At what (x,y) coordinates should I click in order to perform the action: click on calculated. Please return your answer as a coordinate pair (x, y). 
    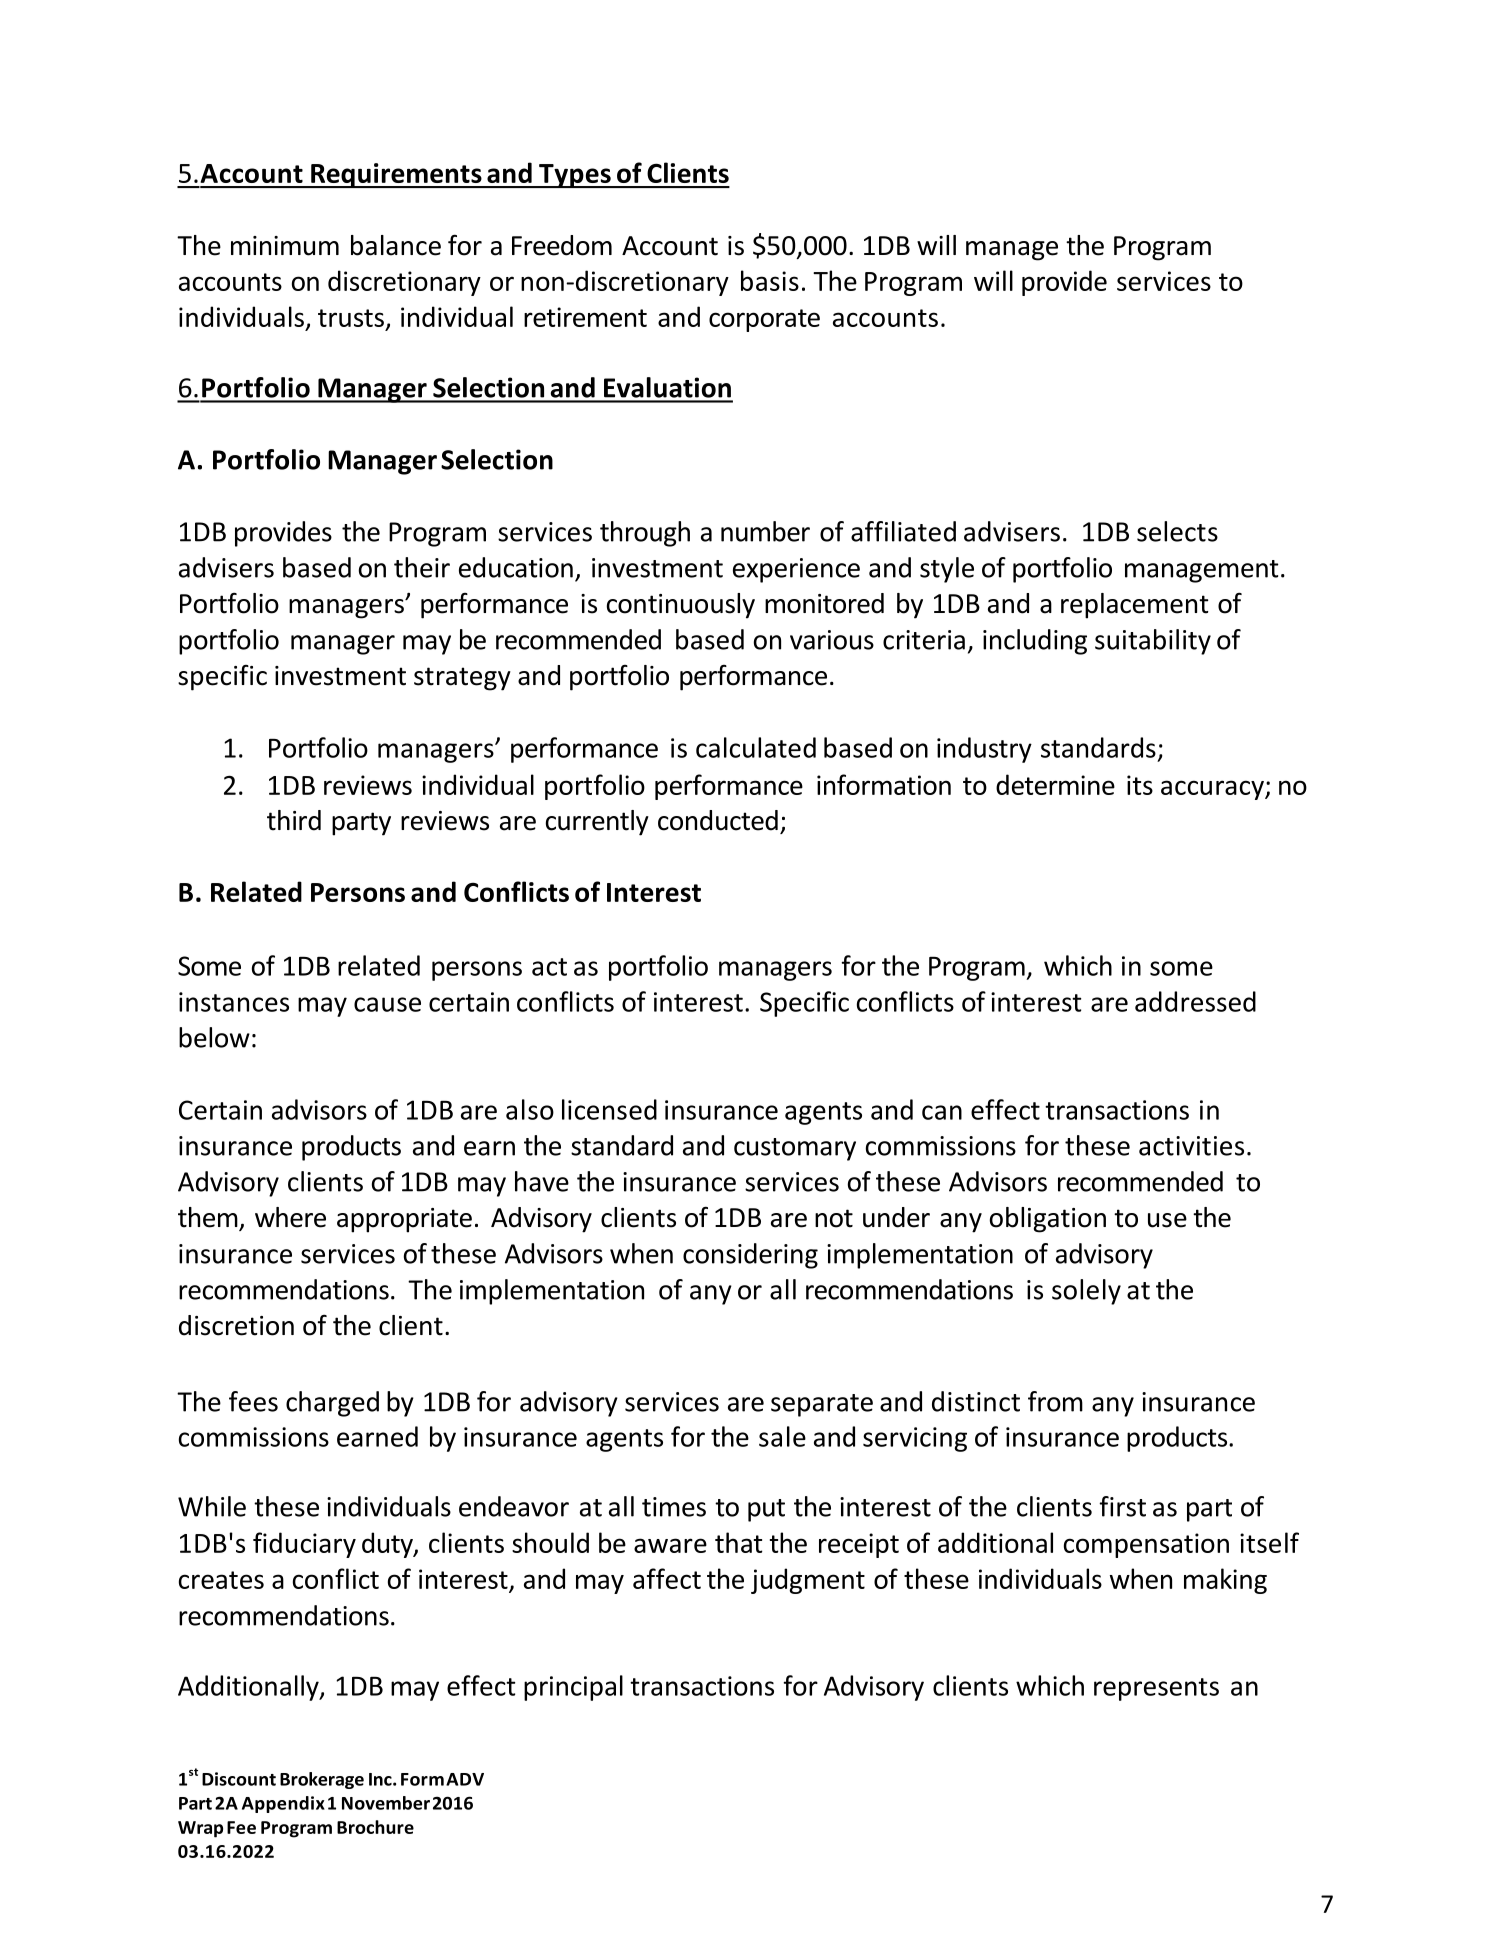
    Looking at the image, I should click on (756, 747).
